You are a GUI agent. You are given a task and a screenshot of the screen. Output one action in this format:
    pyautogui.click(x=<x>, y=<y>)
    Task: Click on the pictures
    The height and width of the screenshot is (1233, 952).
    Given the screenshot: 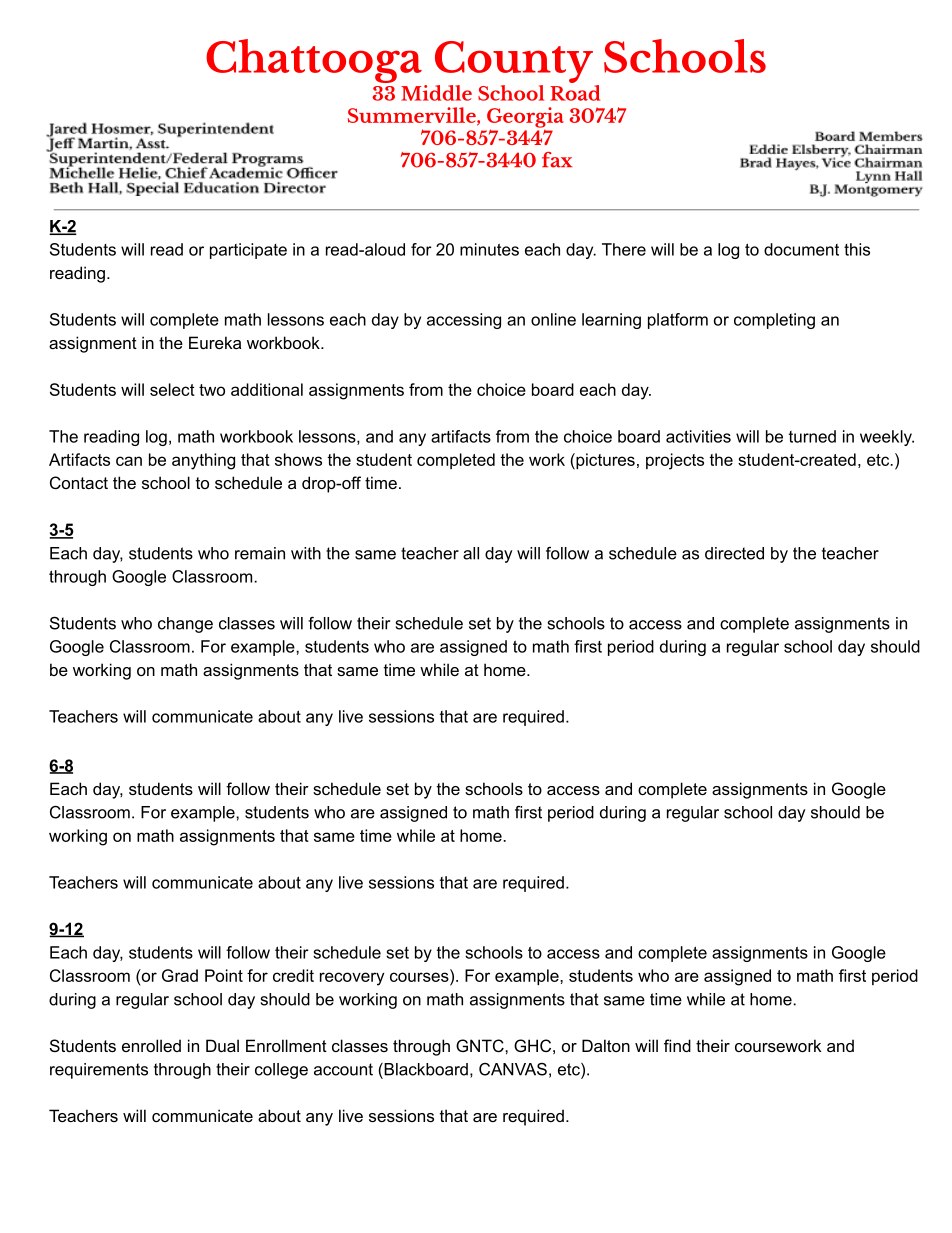 What is the action you would take?
    pyautogui.click(x=604, y=461)
